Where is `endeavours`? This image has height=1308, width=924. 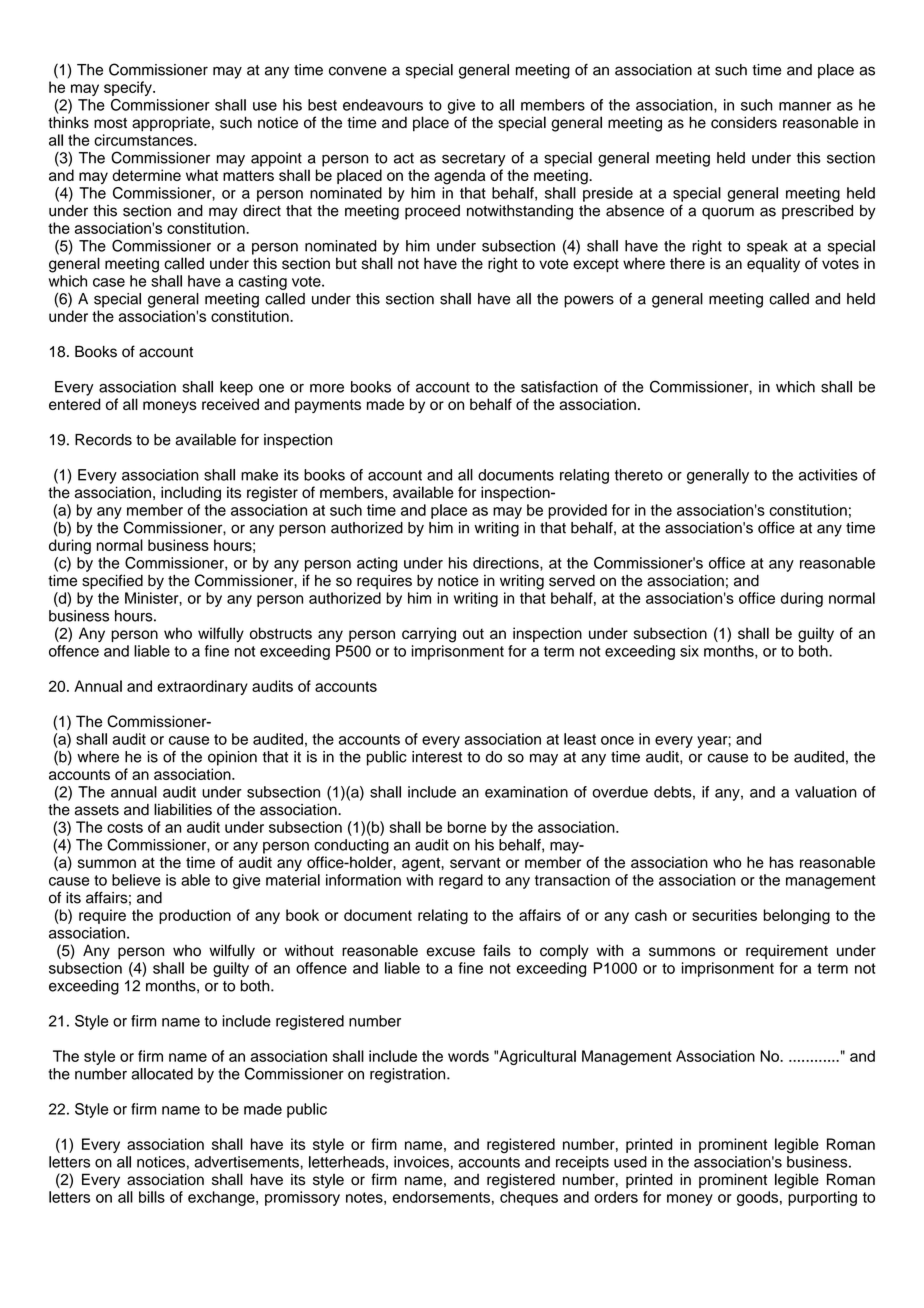 endeavours is located at coordinates (383, 105).
